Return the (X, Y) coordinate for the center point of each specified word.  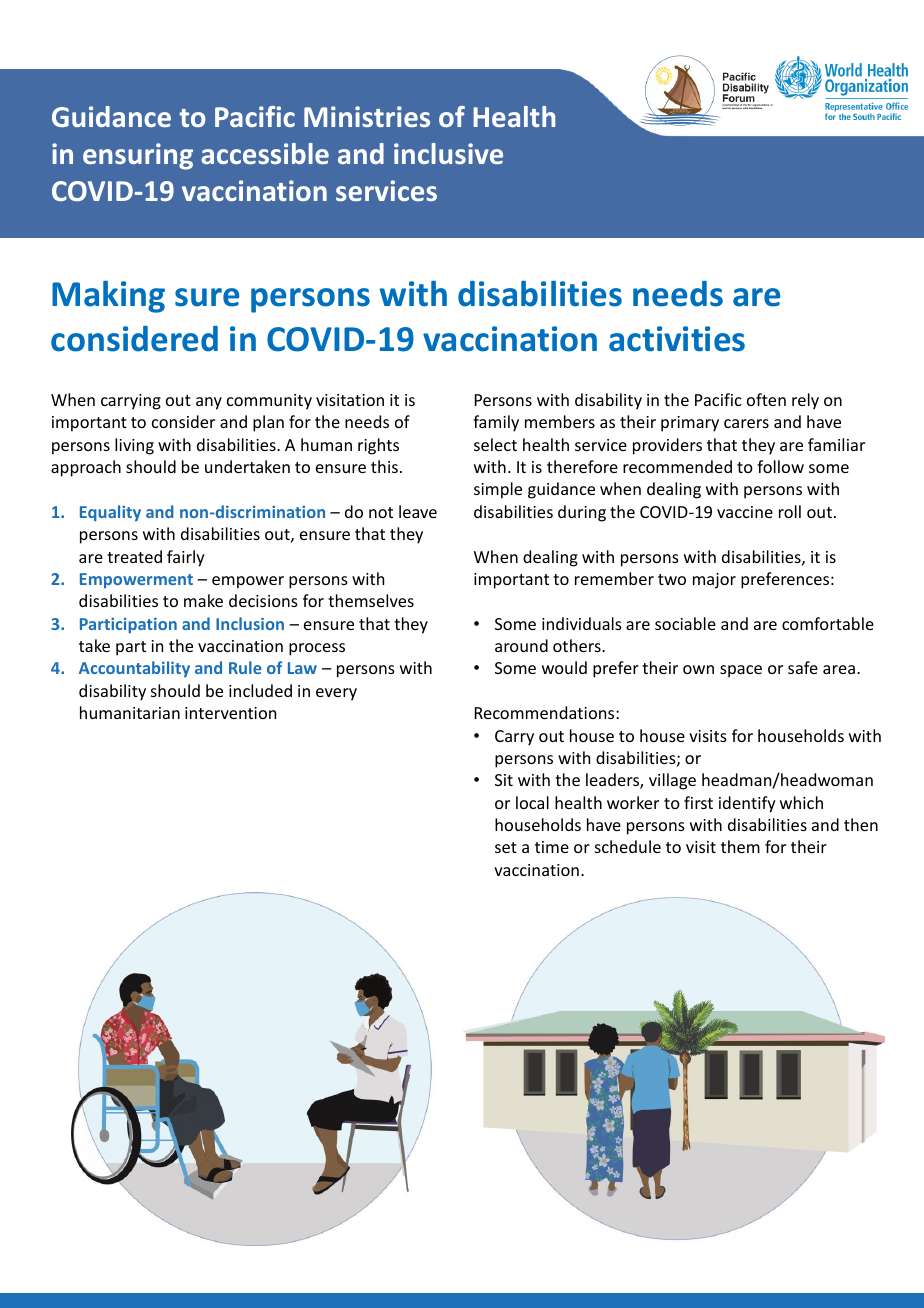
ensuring (138, 156)
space (741, 671)
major (714, 581)
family (496, 423)
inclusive (448, 153)
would (564, 667)
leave (418, 511)
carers (746, 423)
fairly (186, 558)
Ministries (367, 116)
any (209, 403)
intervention (230, 713)
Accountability (134, 669)
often (766, 399)
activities (677, 339)
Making (108, 296)
